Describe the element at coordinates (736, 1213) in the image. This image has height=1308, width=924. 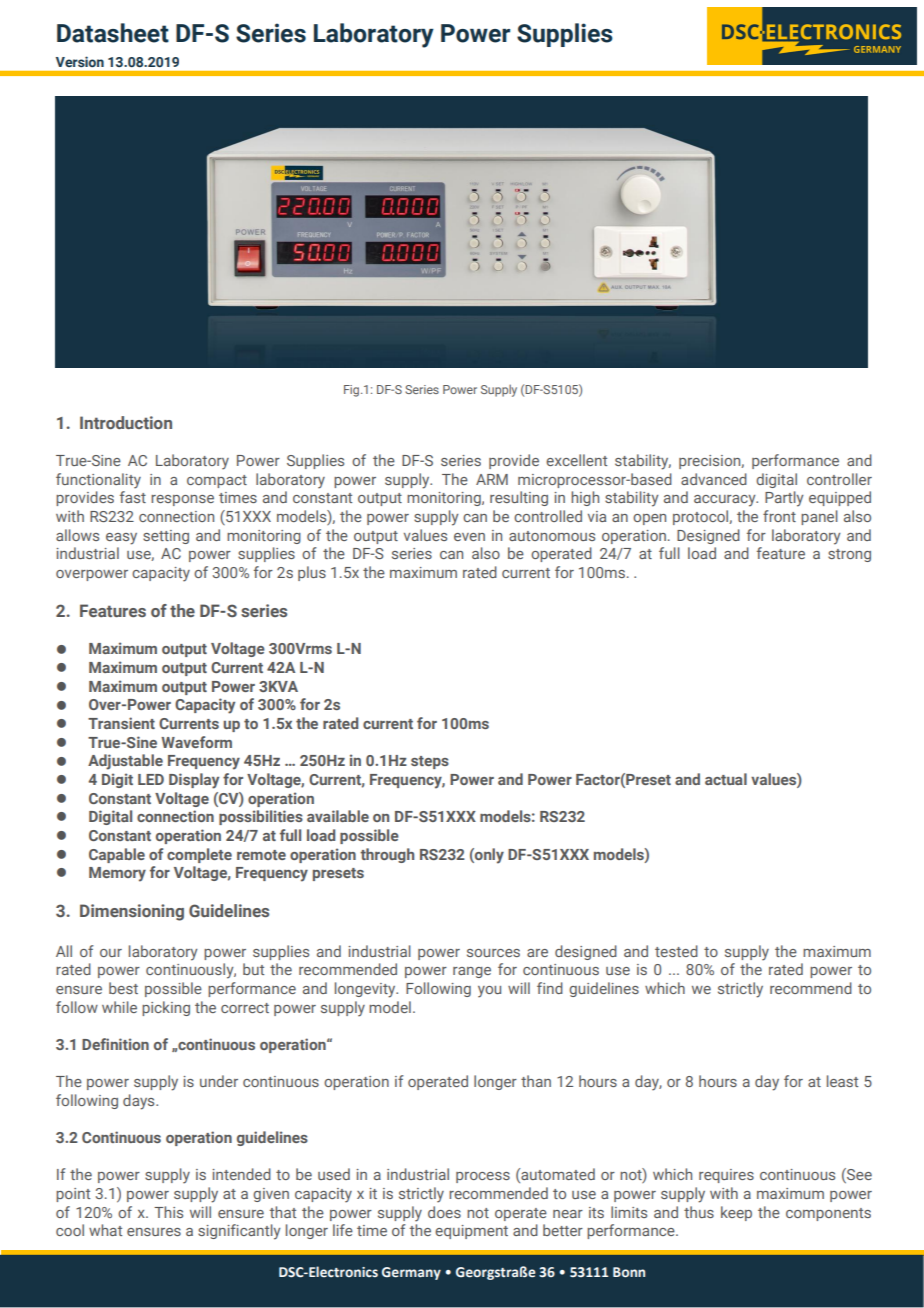
I see `keep` at that location.
